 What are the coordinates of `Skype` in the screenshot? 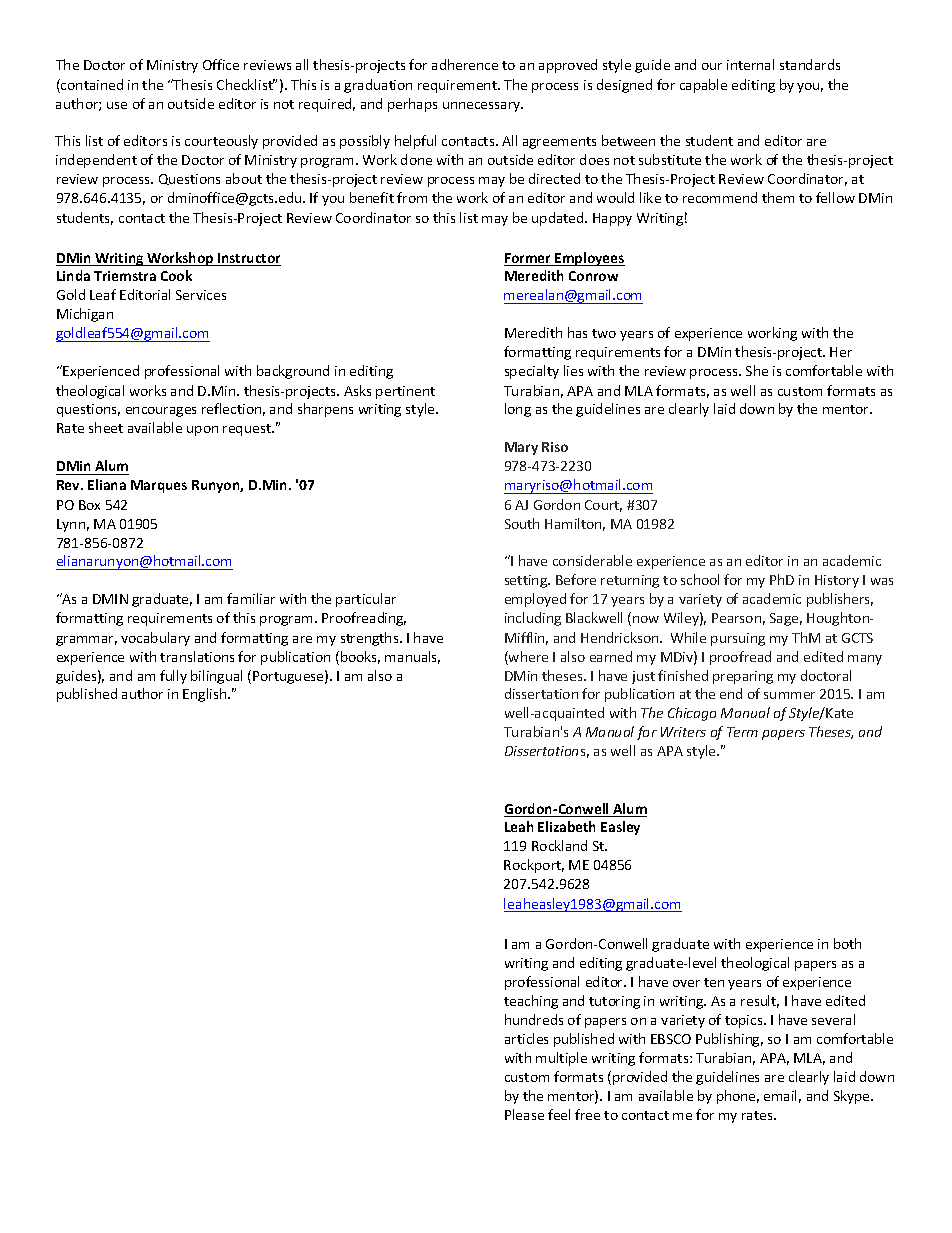 It's located at (853, 1097).
